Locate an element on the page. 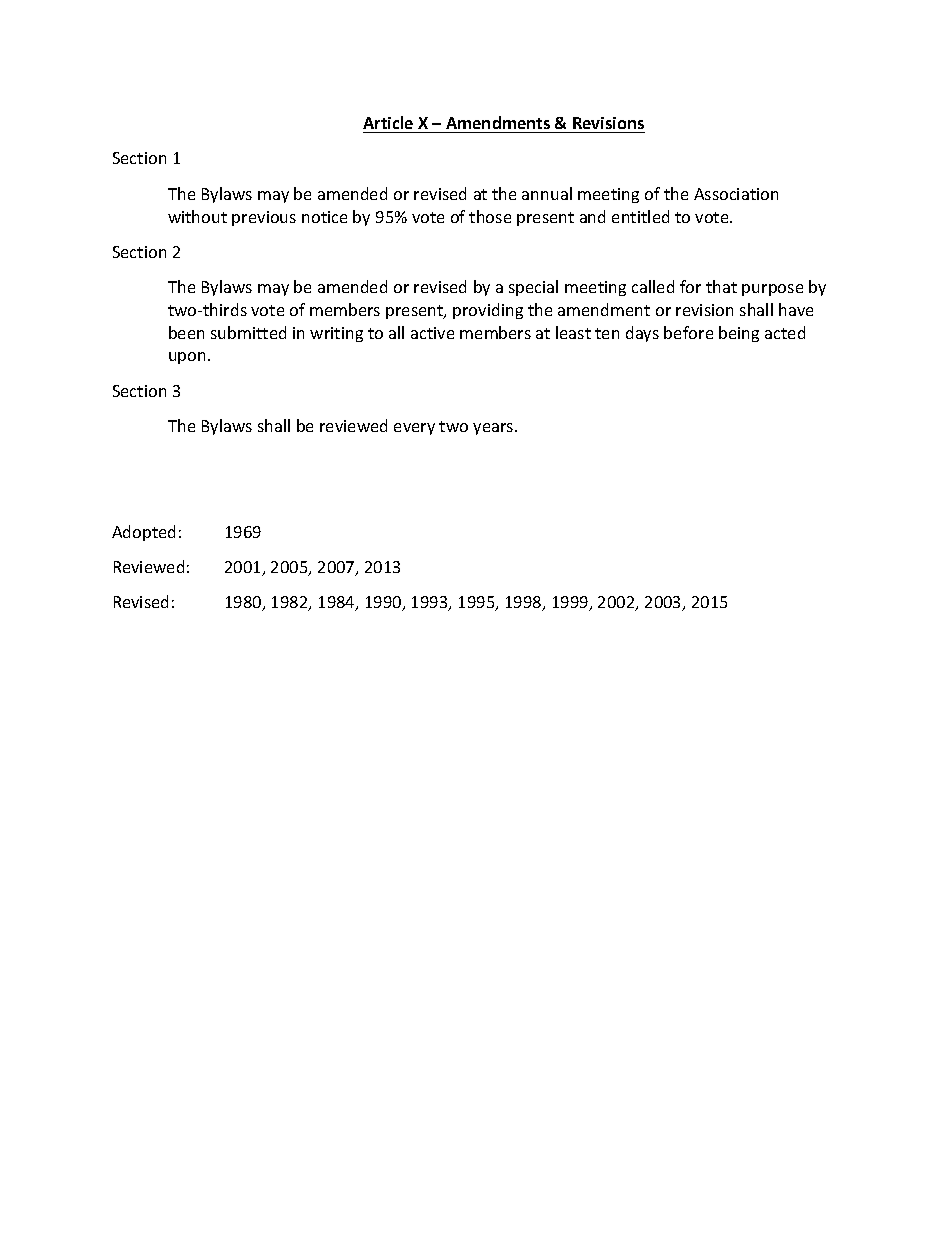  every is located at coordinates (414, 429).
